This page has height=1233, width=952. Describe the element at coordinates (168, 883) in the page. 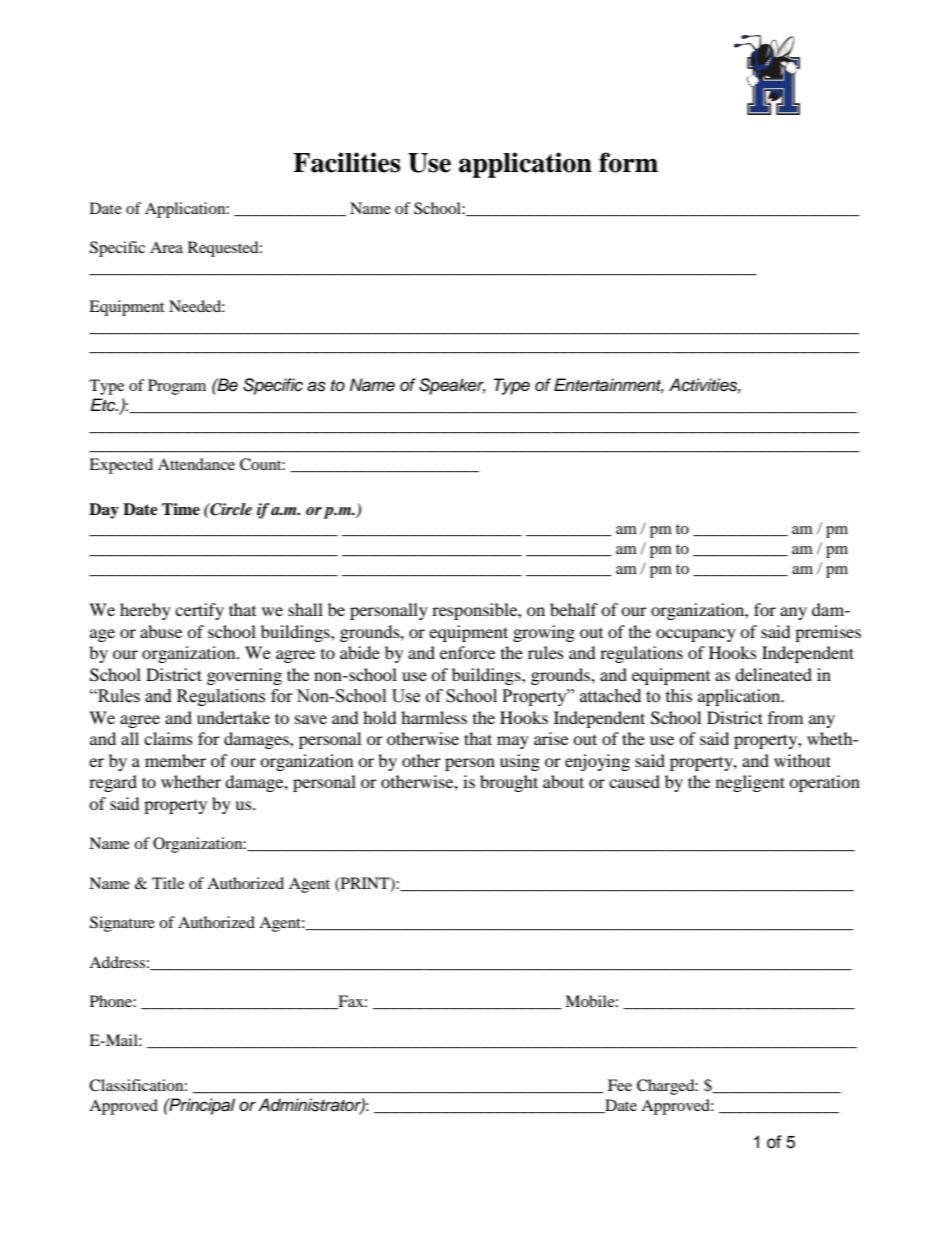

I see `Title` at that location.
